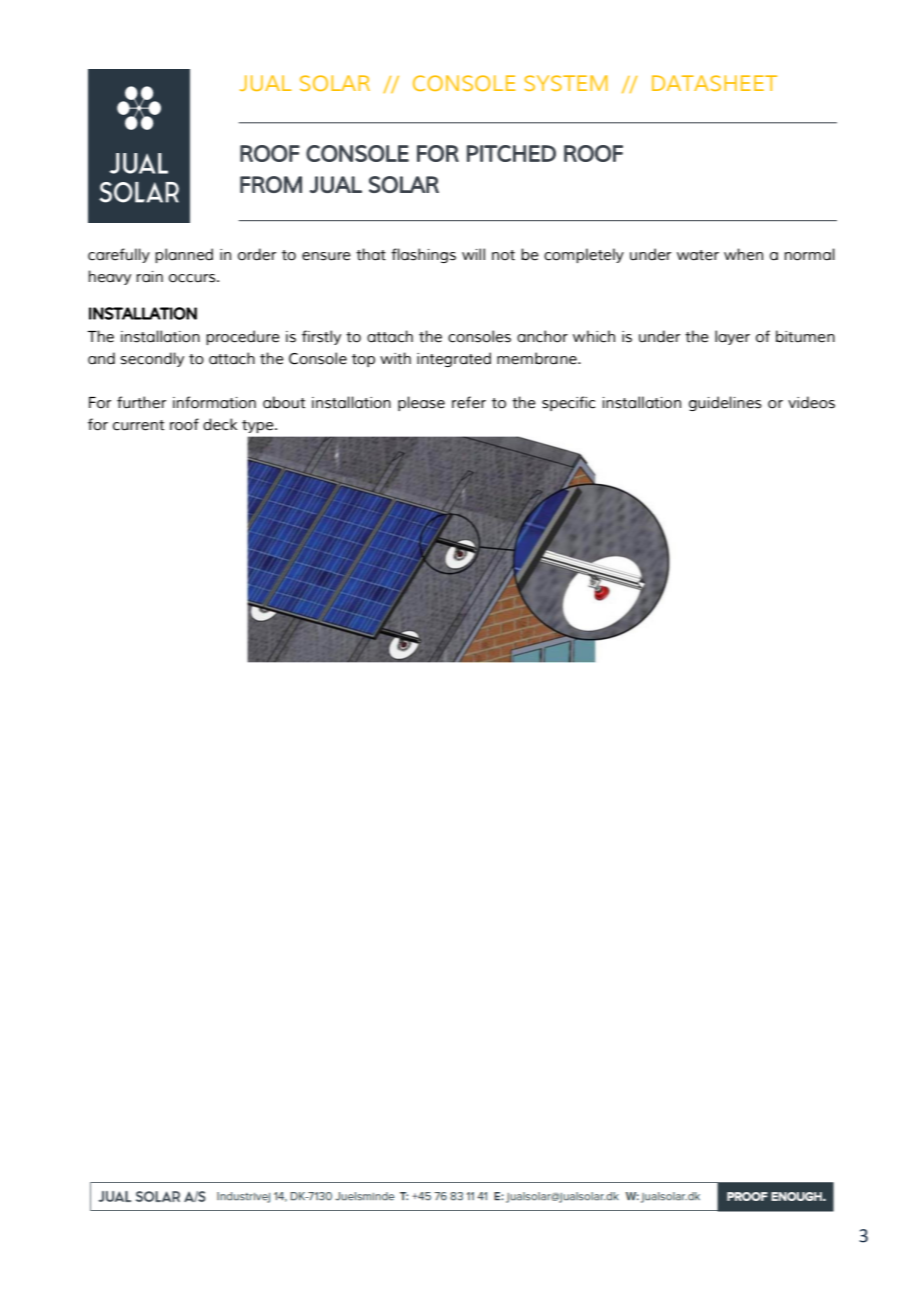 Image resolution: width=924 pixels, height=1308 pixels. Describe the element at coordinates (714, 83) in the screenshot. I see `DATASHEET` at that location.
